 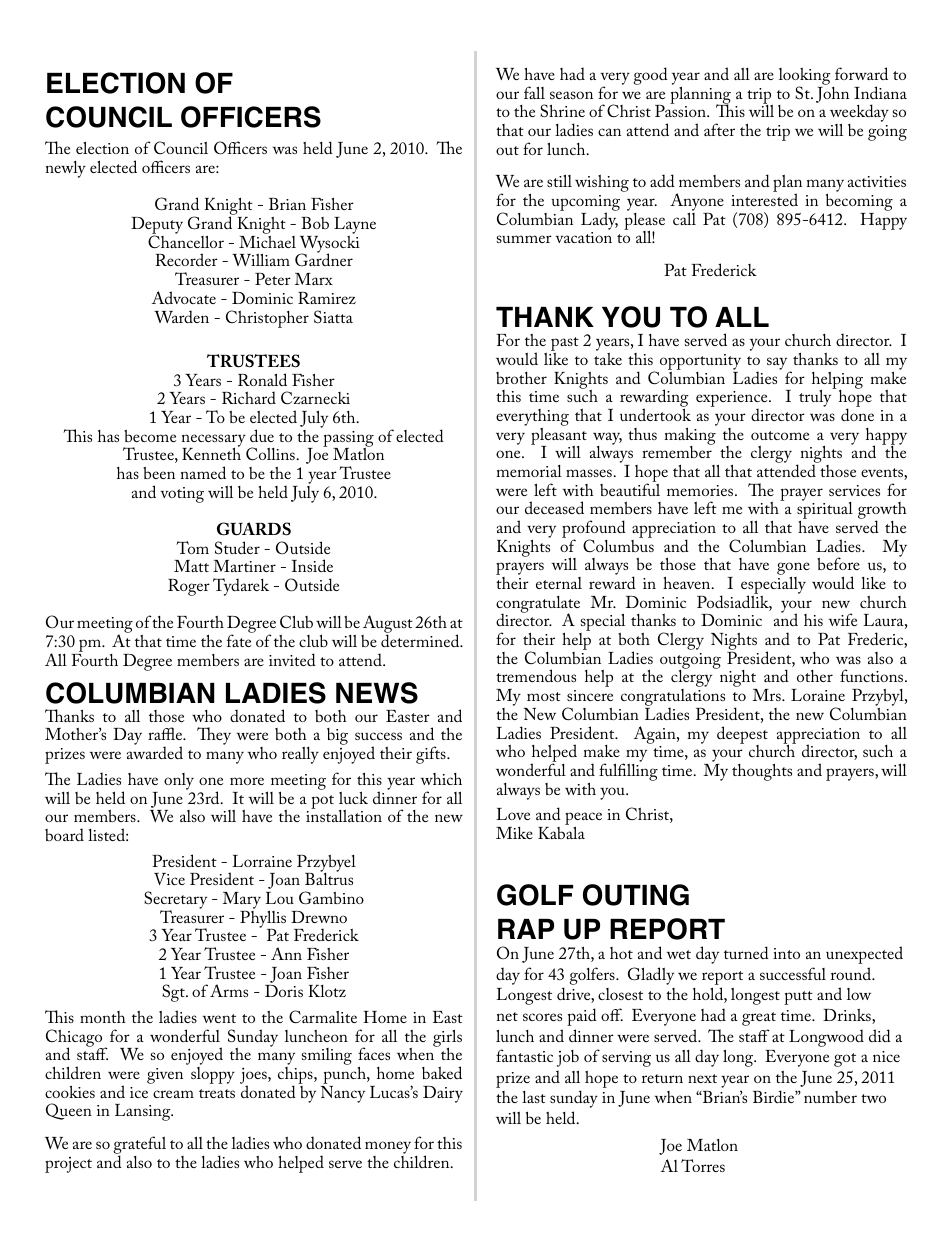 I want to click on determined, so click(x=421, y=640).
